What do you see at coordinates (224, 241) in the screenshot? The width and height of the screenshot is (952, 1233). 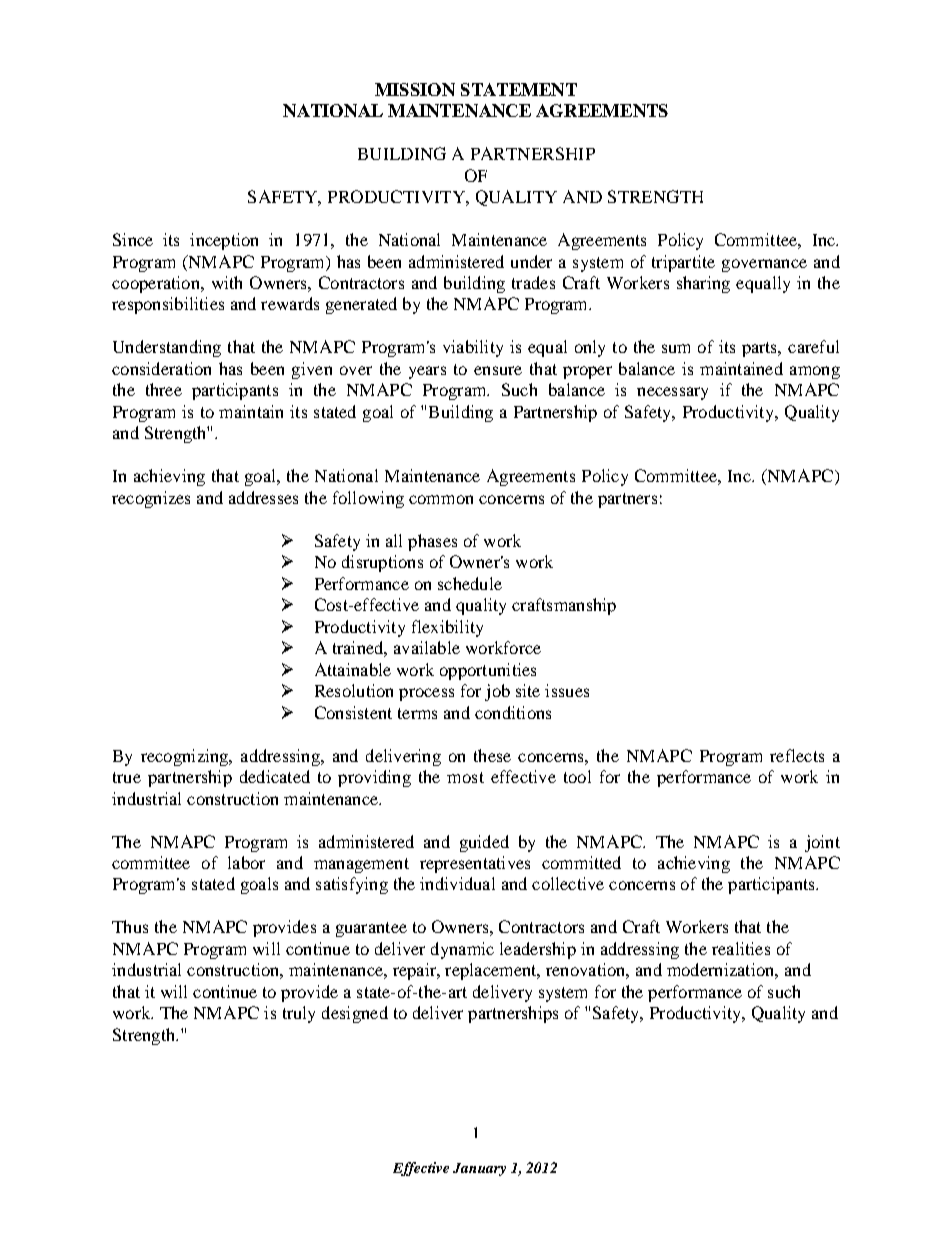 I see `inception` at bounding box center [224, 241].
